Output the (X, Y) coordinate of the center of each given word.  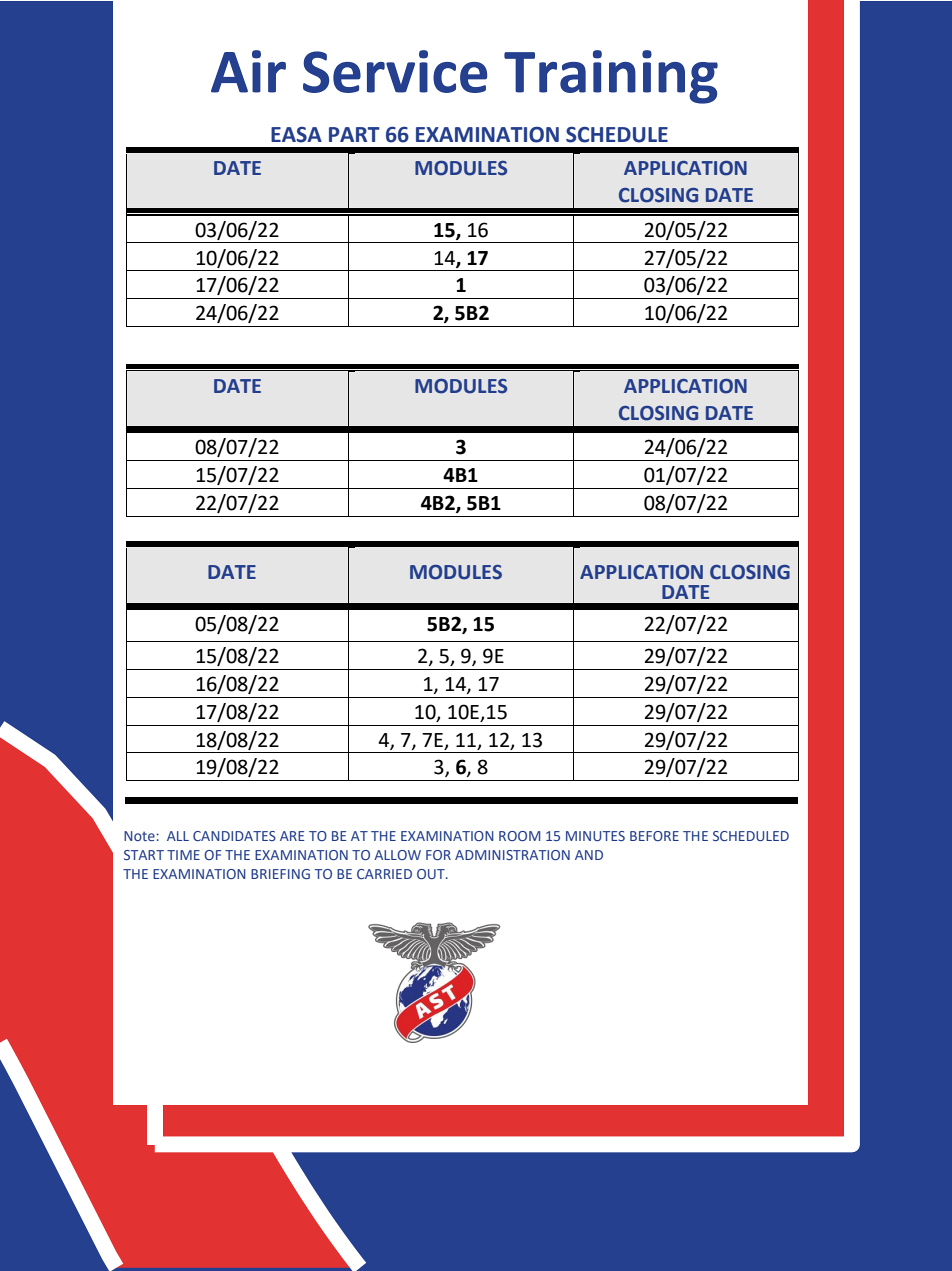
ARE (292, 836)
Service (395, 71)
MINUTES (595, 836)
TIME (183, 855)
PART (354, 134)
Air (248, 71)
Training (611, 77)
